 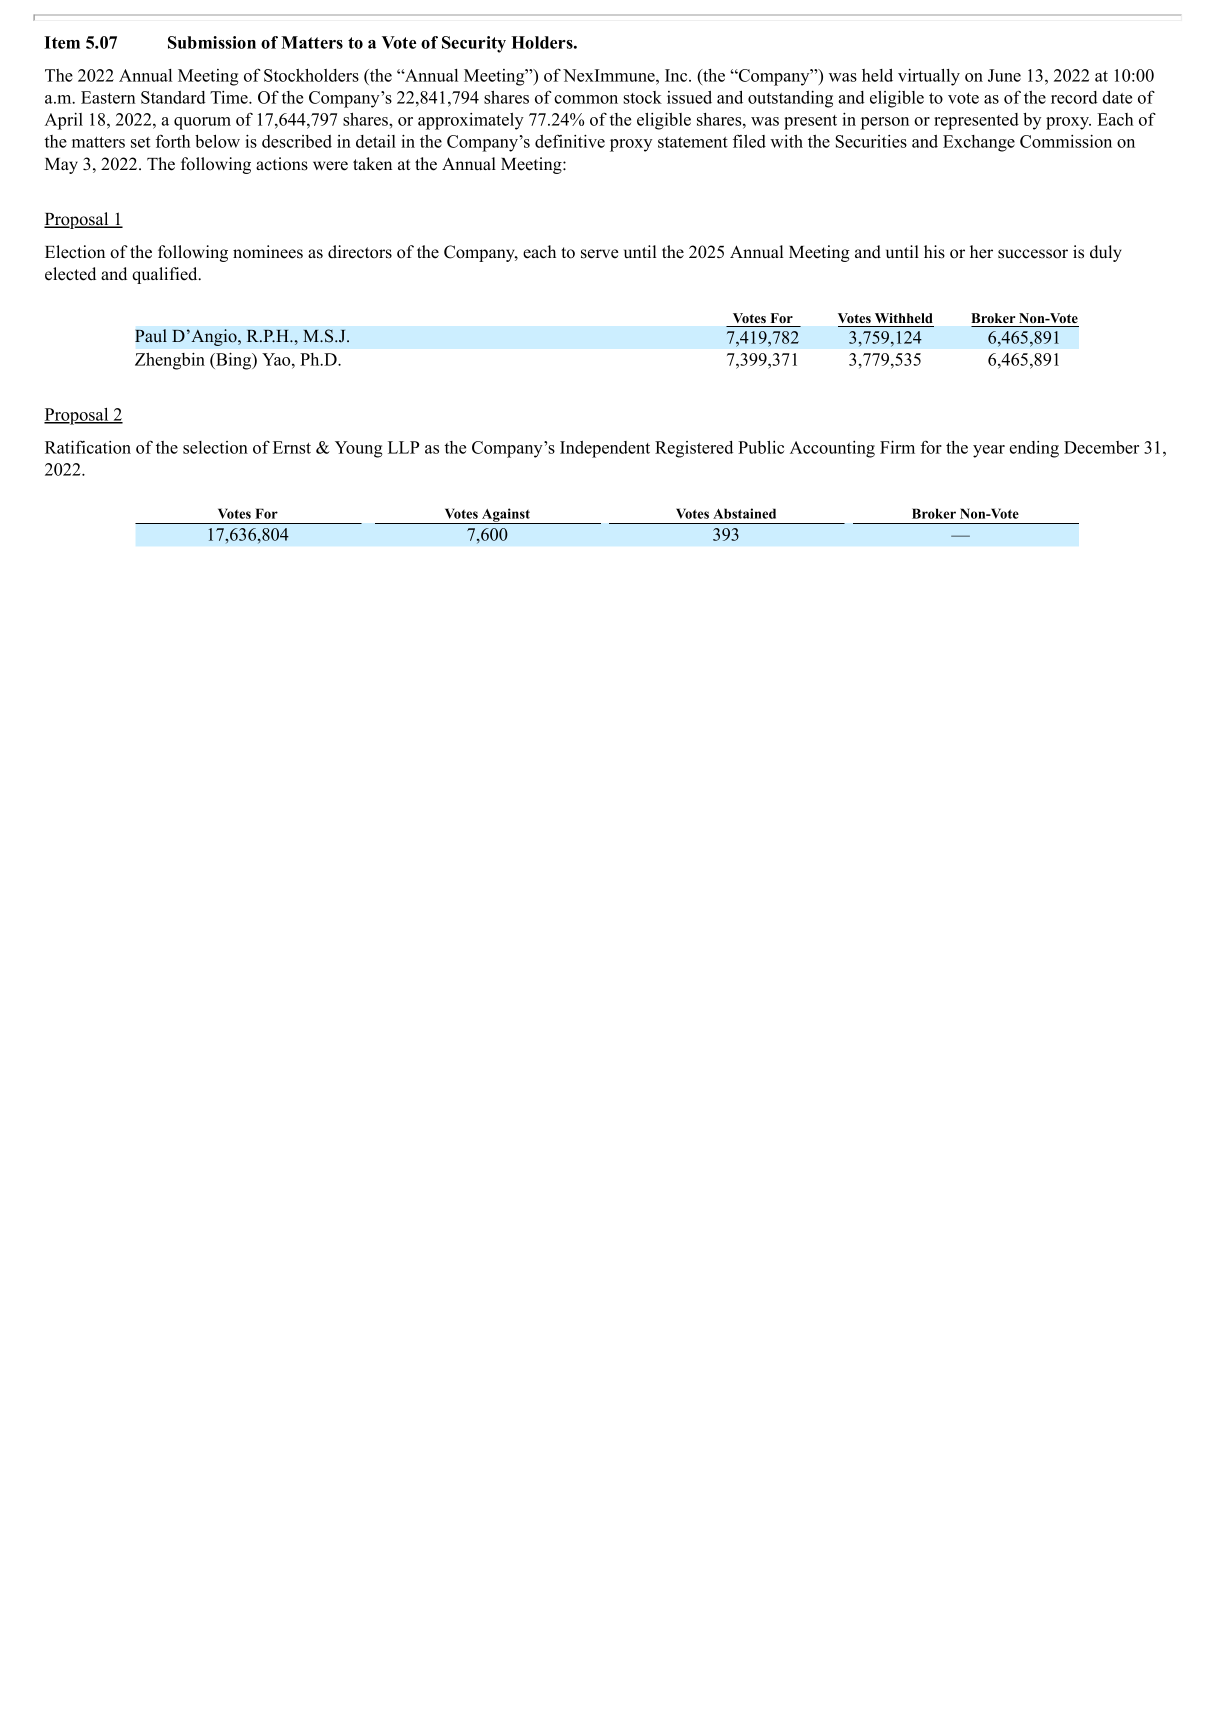 What do you see at coordinates (989, 451) in the screenshot?
I see `year` at bounding box center [989, 451].
